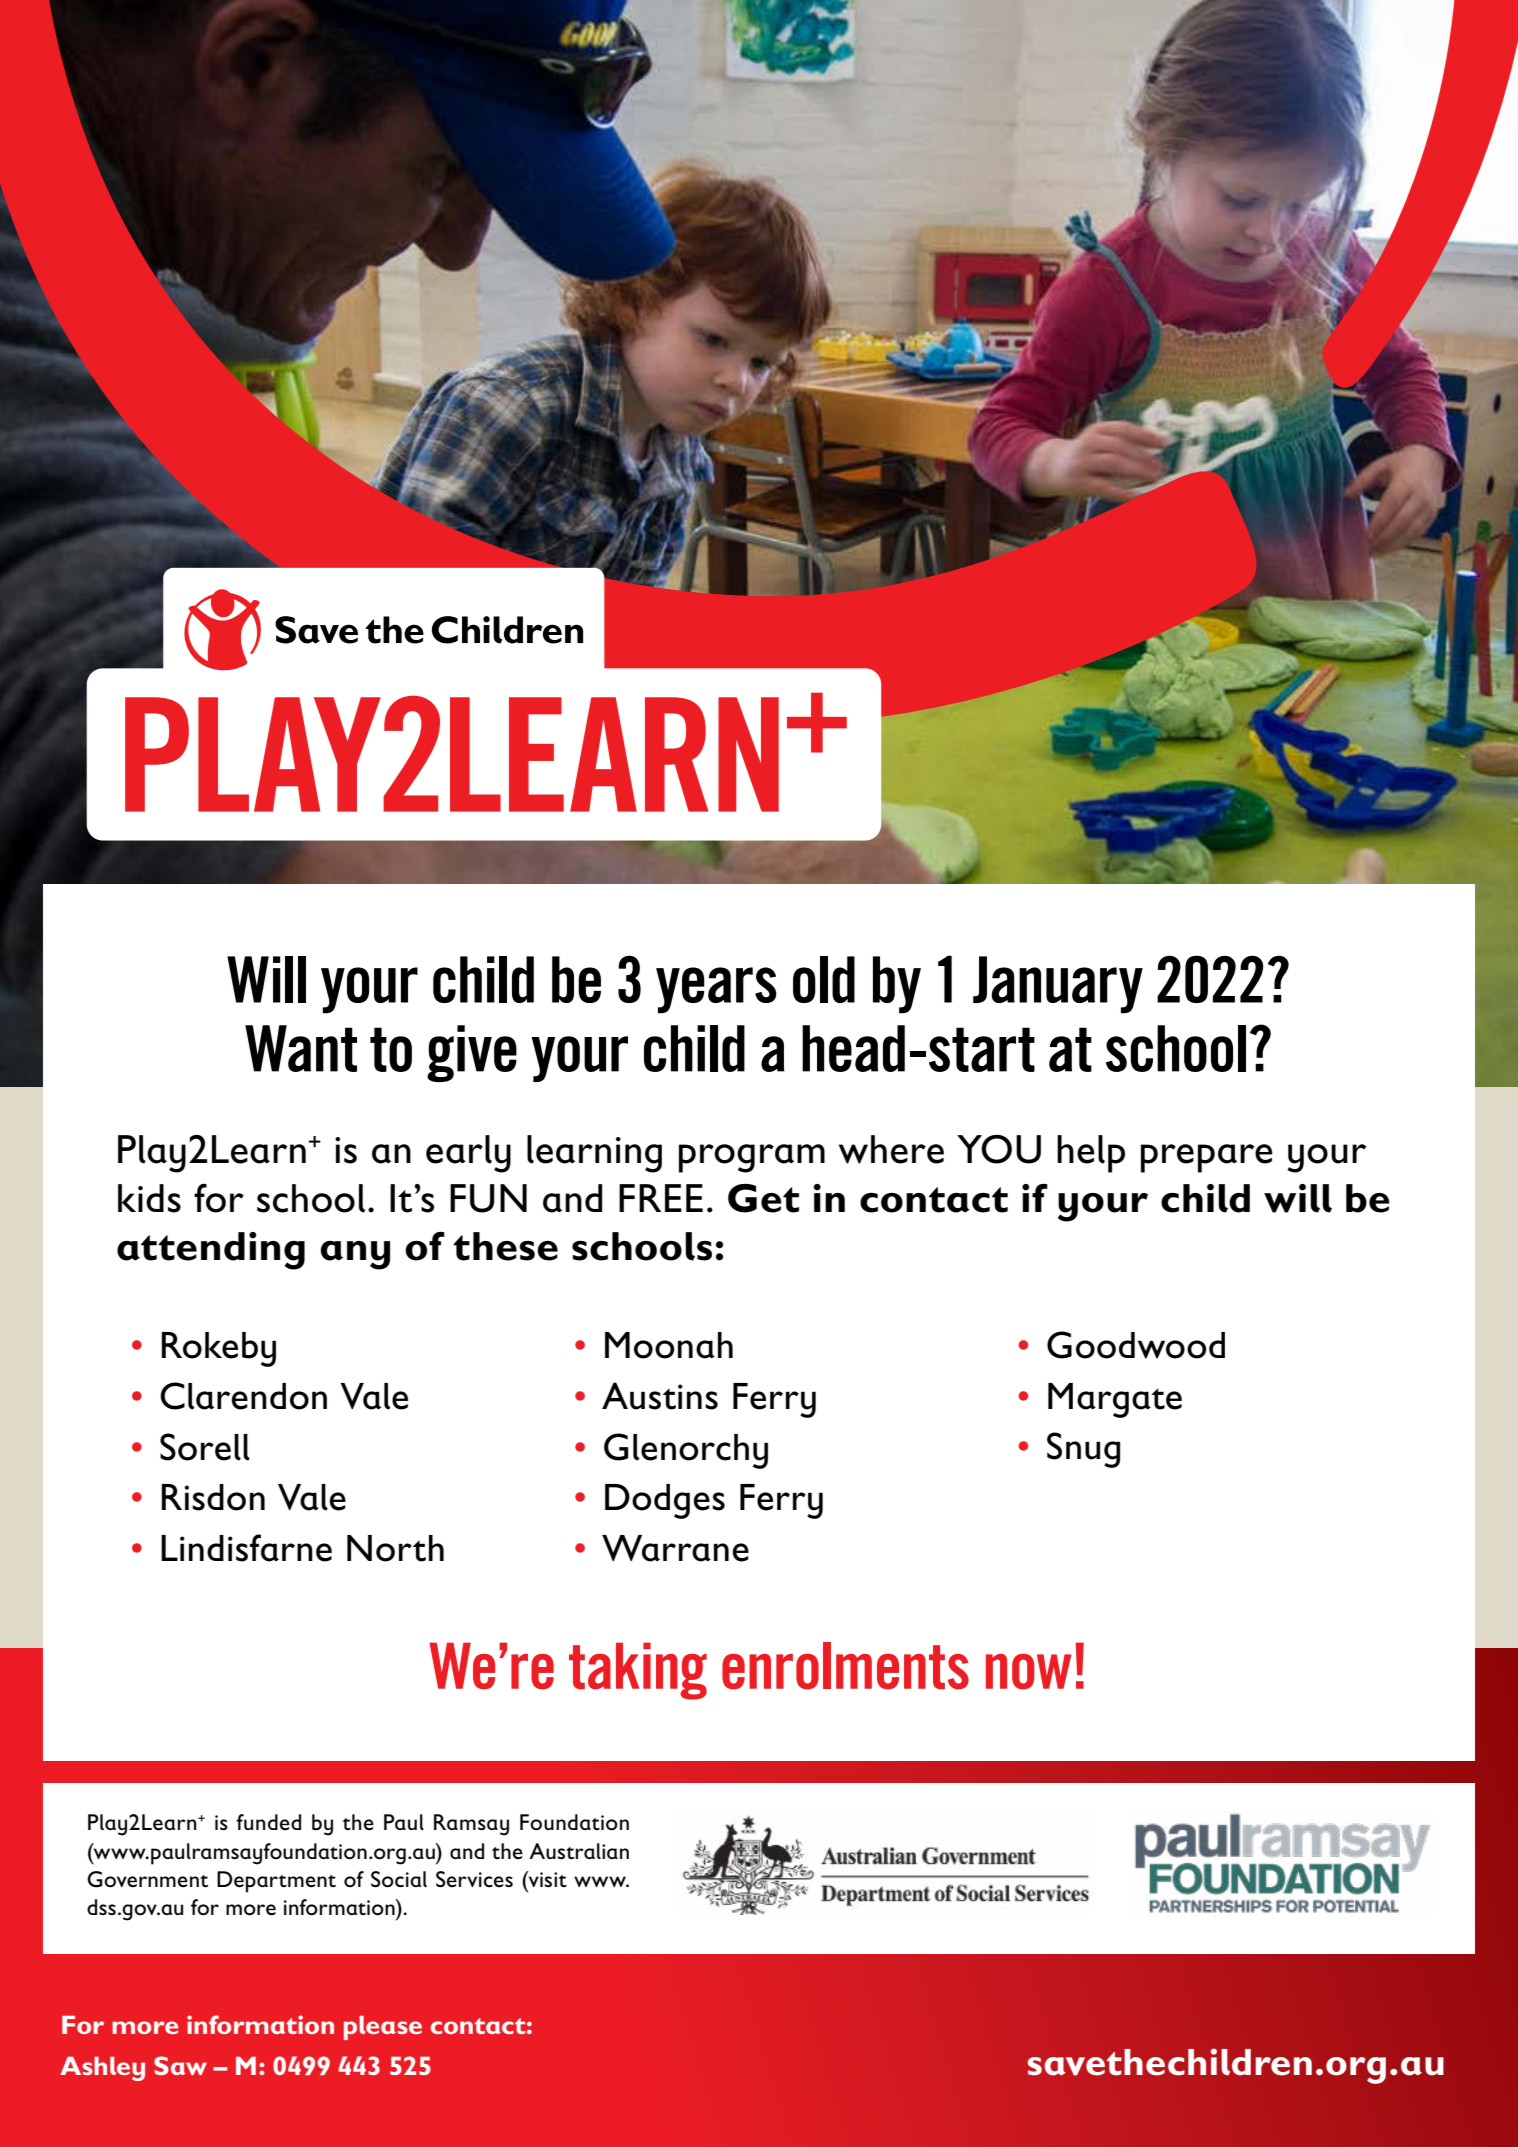  What do you see at coordinates (301, 1048) in the image?
I see `Want` at bounding box center [301, 1048].
